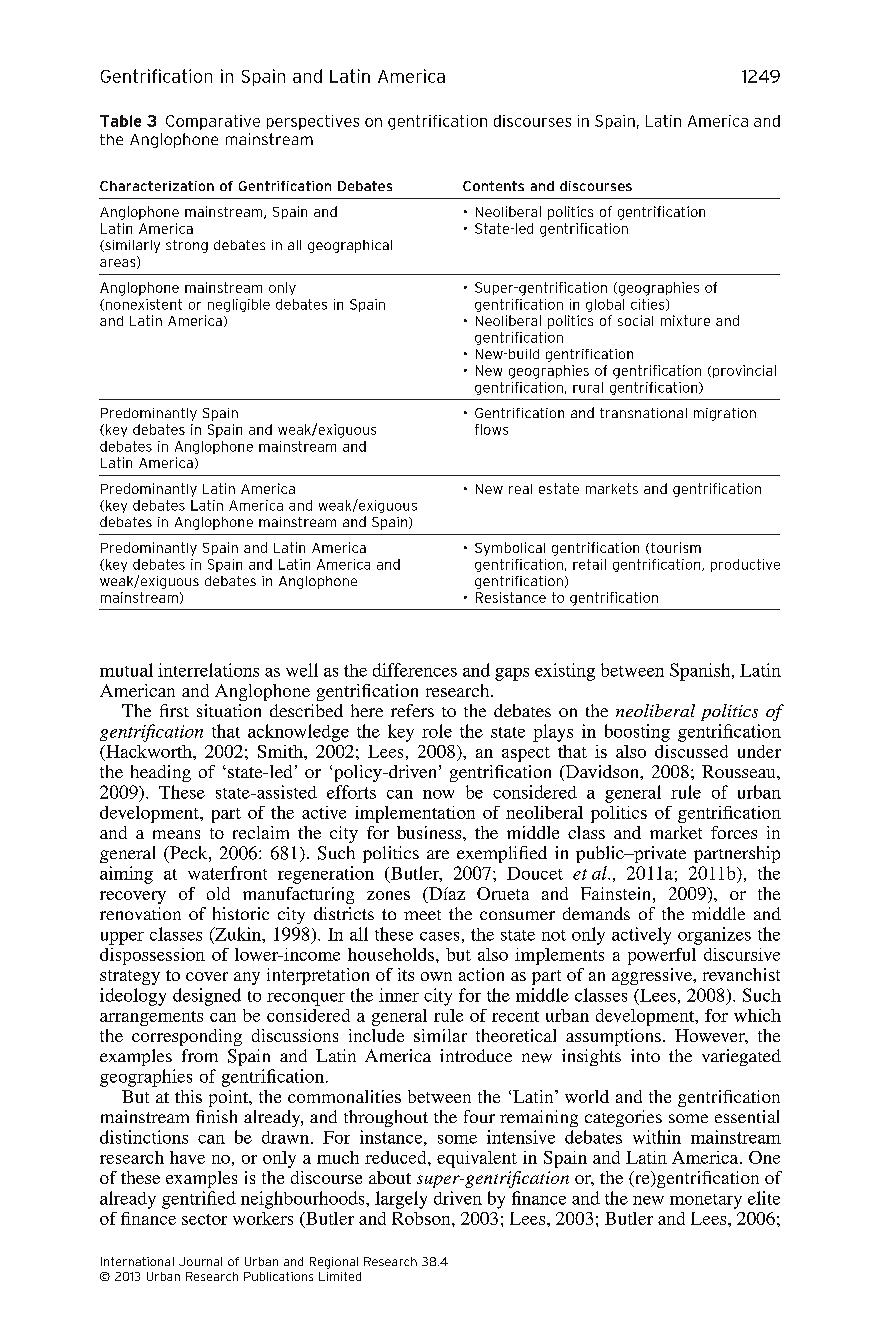 The height and width of the page is (1342, 896). Describe the element at coordinates (422, 1218) in the page. I see `Robson` at that location.
